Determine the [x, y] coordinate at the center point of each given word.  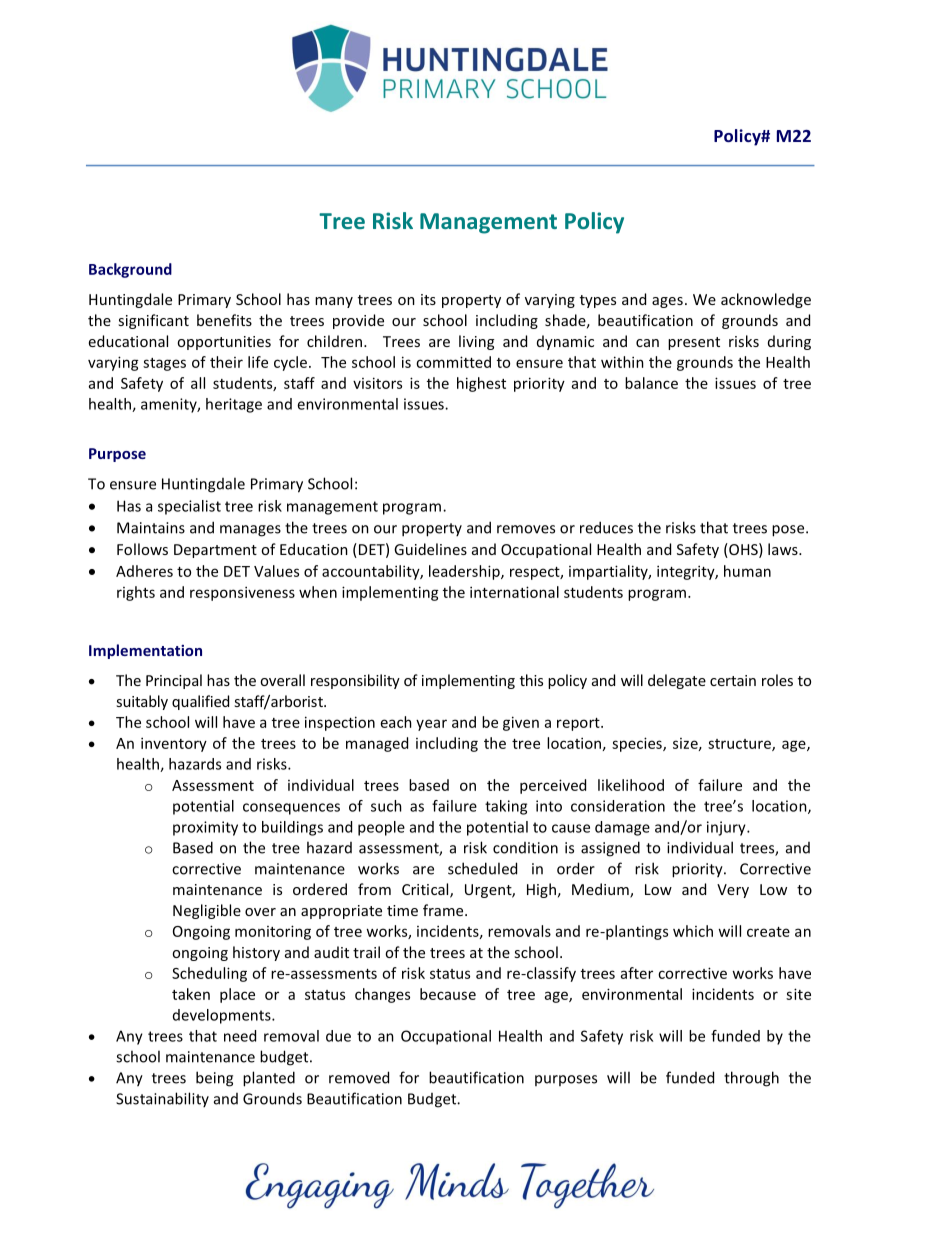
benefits [224, 320]
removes [526, 529]
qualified [200, 702]
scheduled [482, 868]
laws [784, 549]
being [214, 1079]
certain [733, 680]
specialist [189, 507]
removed [359, 1077]
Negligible [207, 911]
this [531, 680]
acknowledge [766, 300]
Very [733, 891]
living [476, 342]
